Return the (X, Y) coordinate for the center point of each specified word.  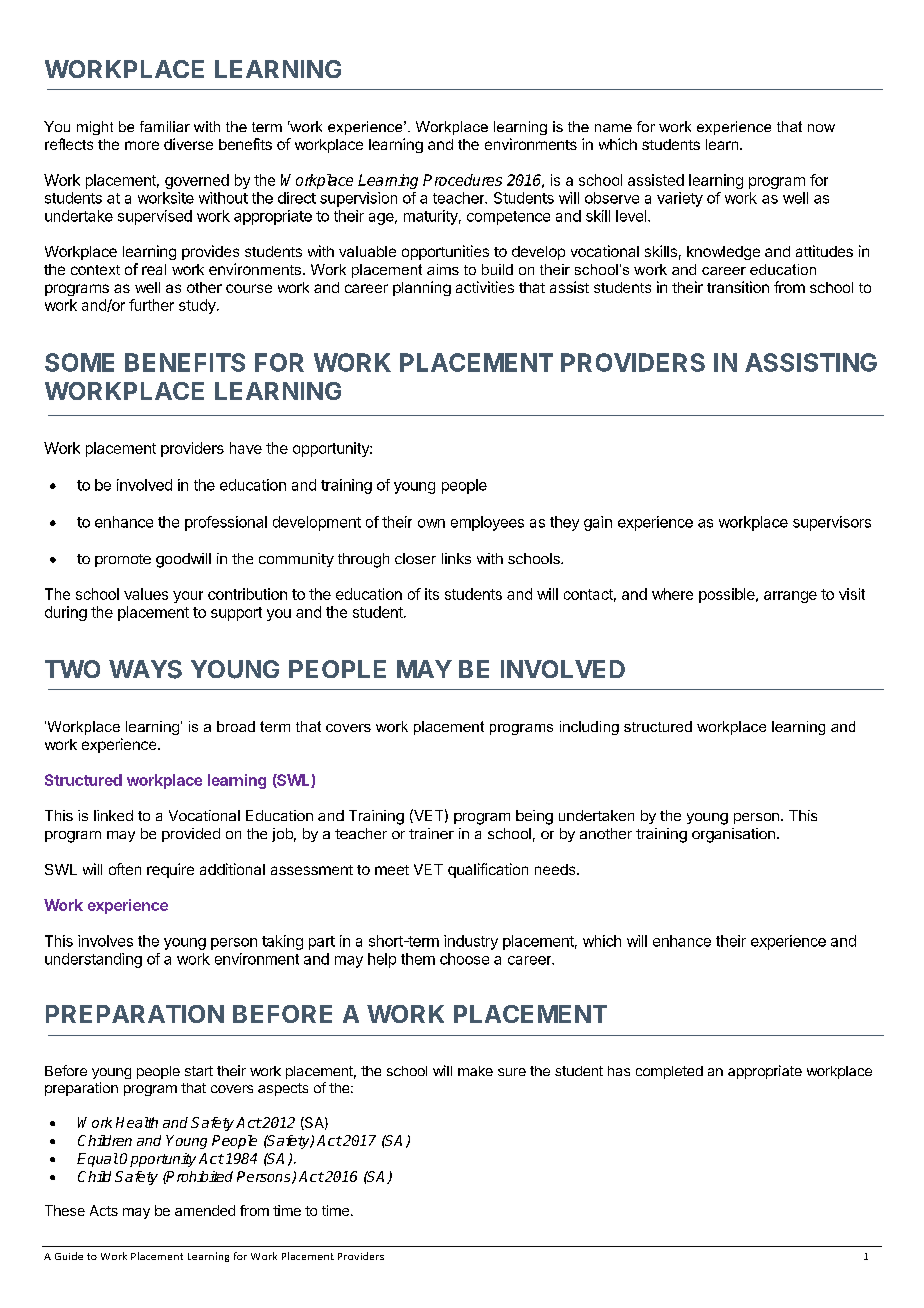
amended (205, 1210)
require (170, 870)
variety (680, 199)
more (142, 145)
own (431, 523)
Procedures (462, 180)
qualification (488, 870)
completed (669, 1072)
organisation (733, 835)
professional (226, 523)
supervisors (832, 523)
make (475, 1071)
